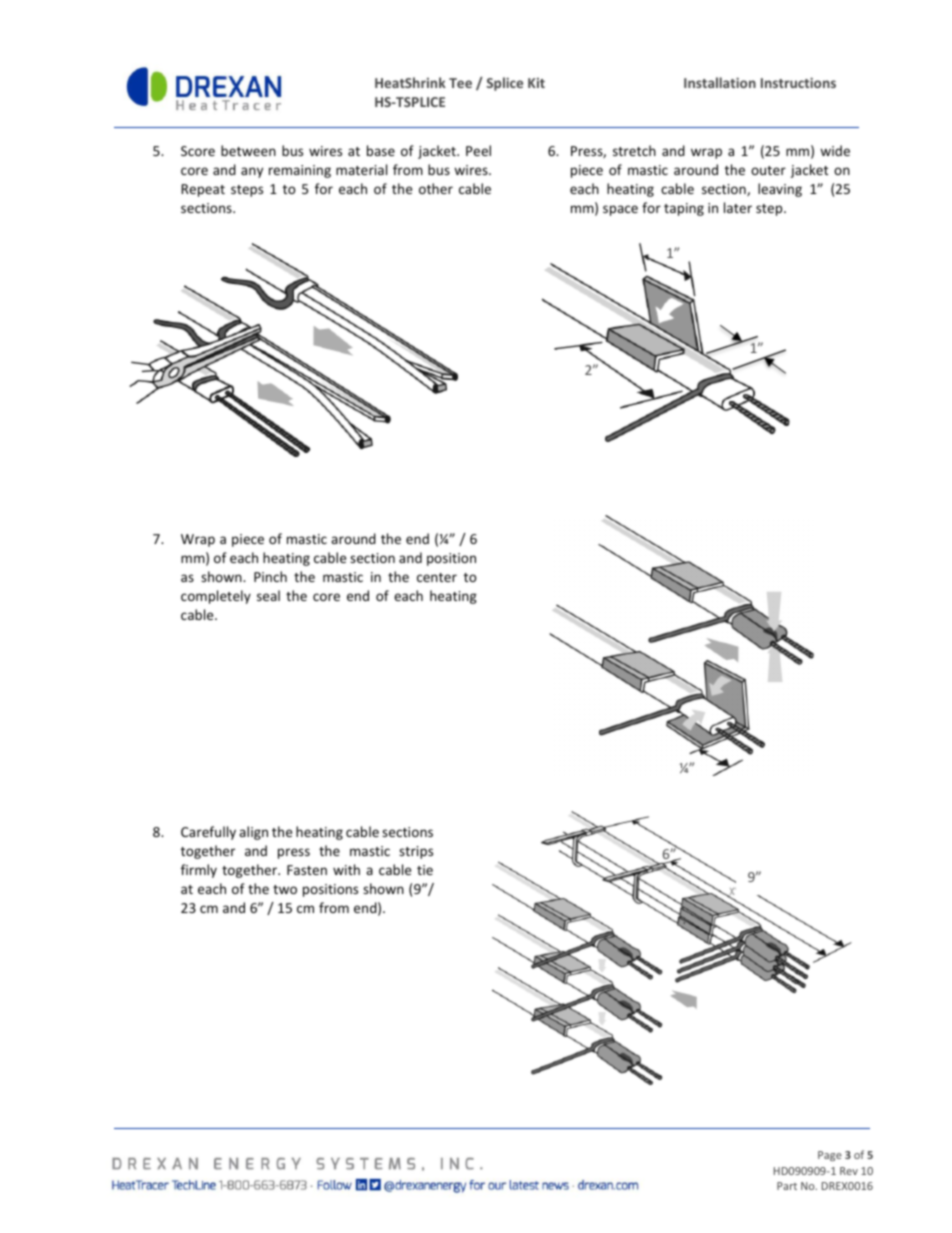 The width and height of the screenshot is (952, 1233). I want to click on center, so click(437, 577).
